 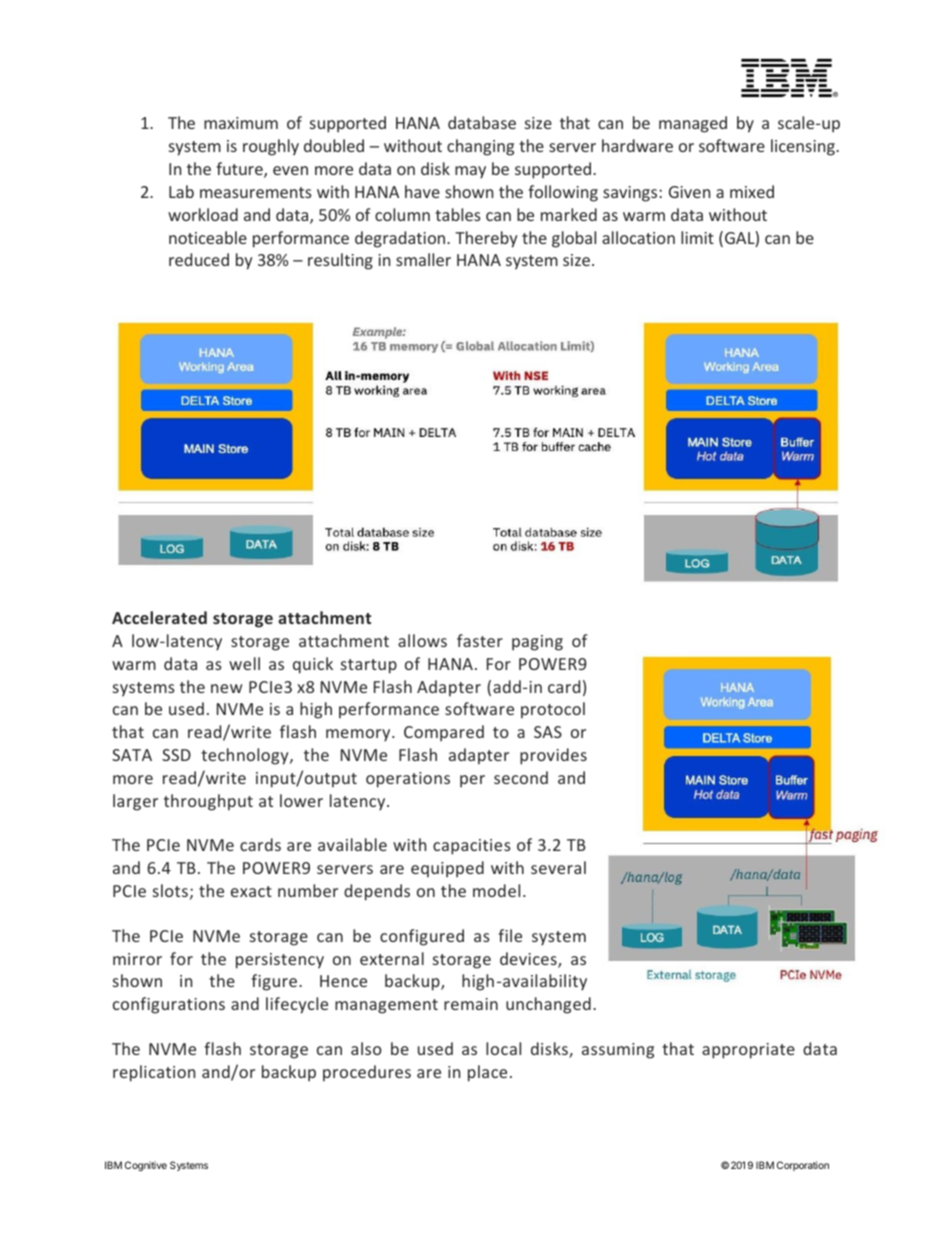 What do you see at coordinates (146, 1166) in the document?
I see `Cognitive` at bounding box center [146, 1166].
